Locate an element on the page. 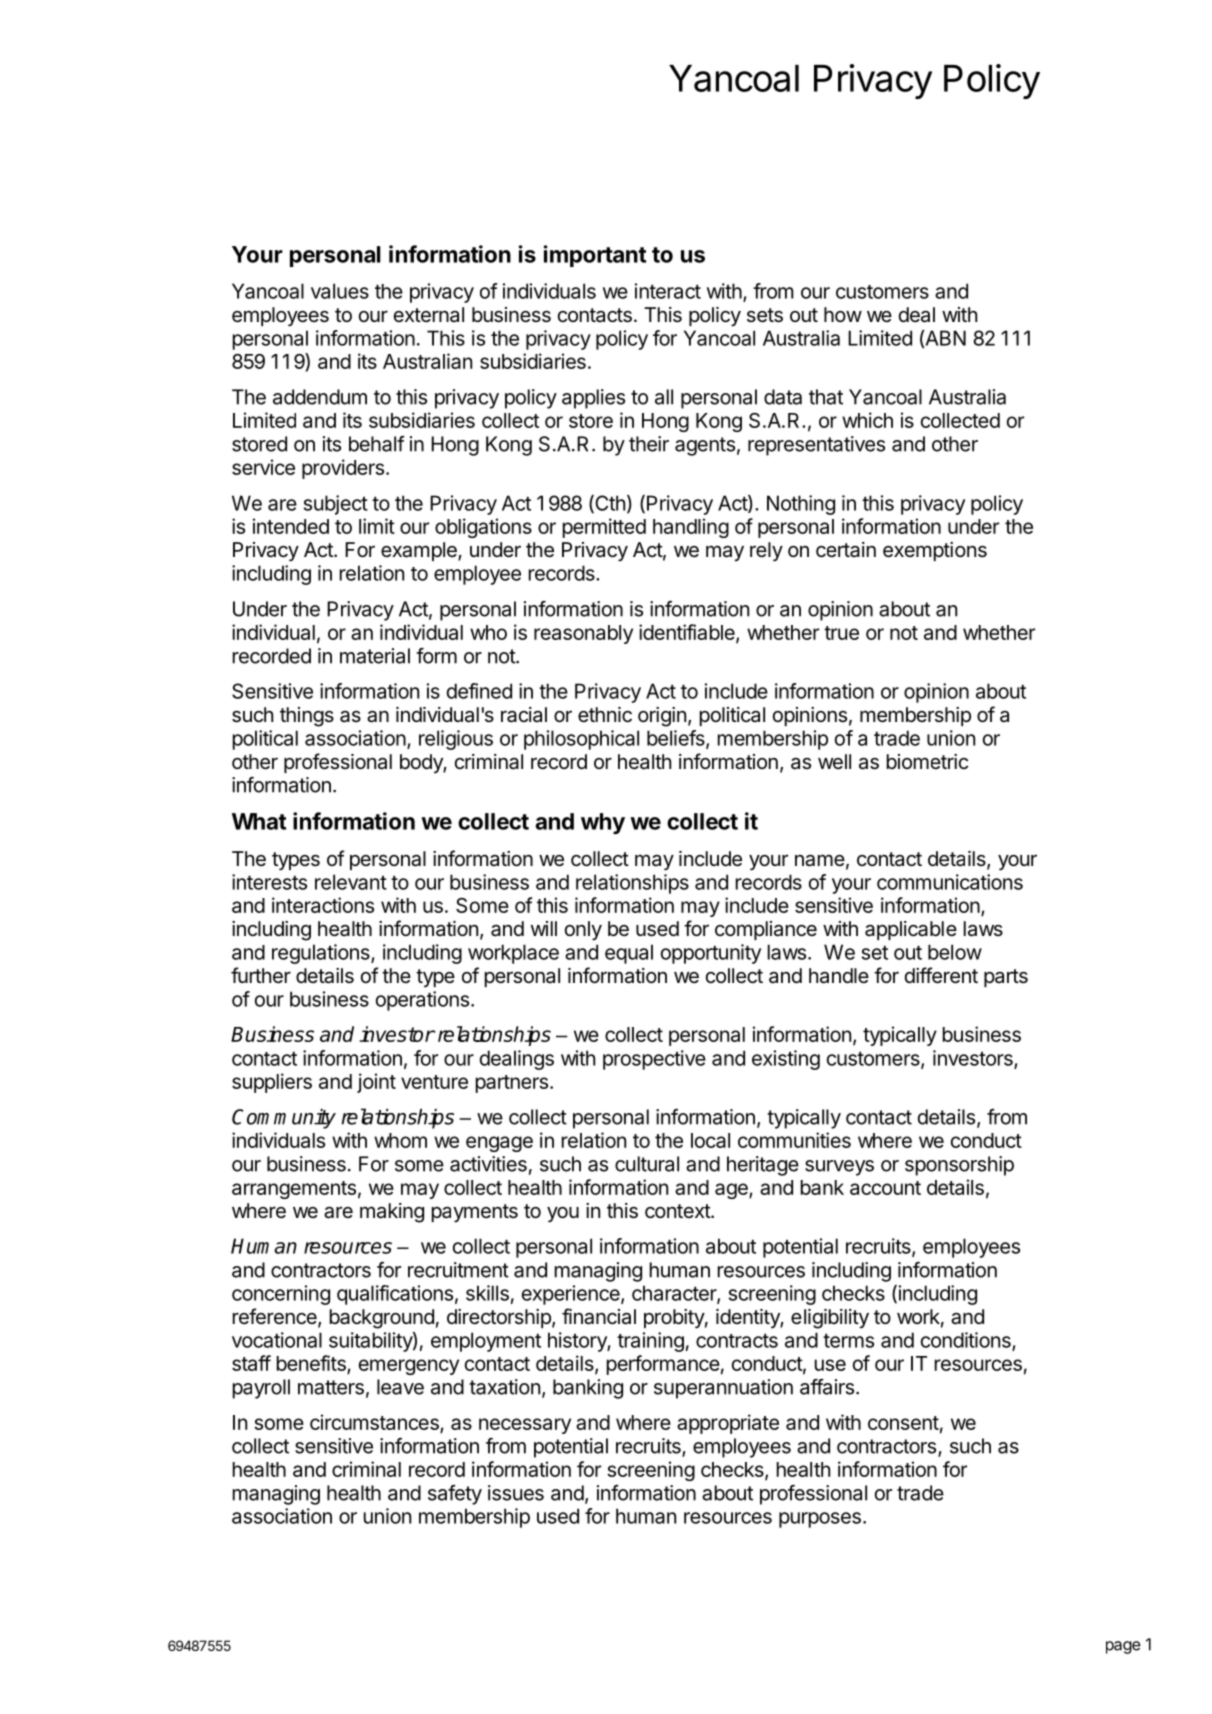 The width and height of the page is (1212, 1714). page is located at coordinates (1123, 1647).
